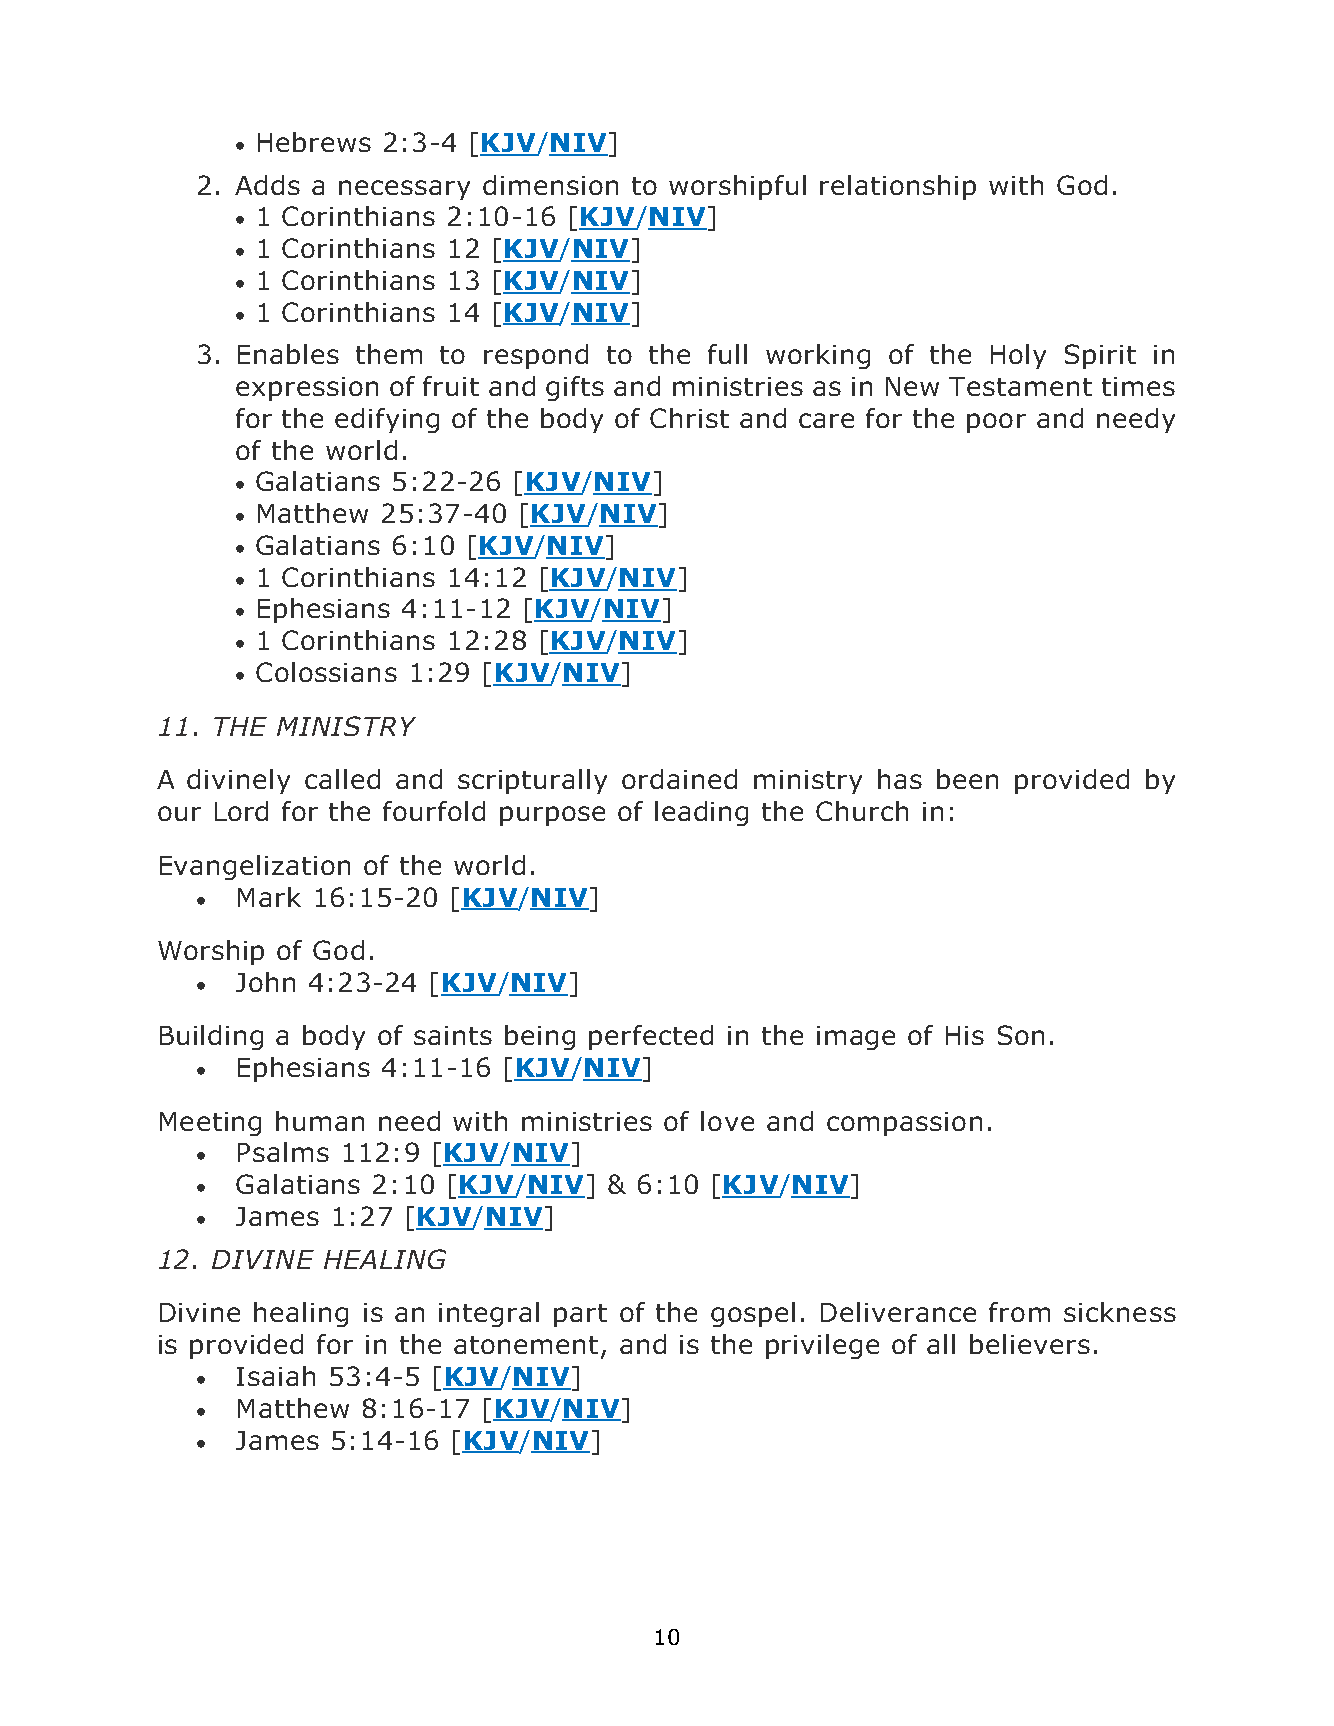  What do you see at coordinates (753, 1314) in the page?
I see `gospel` at bounding box center [753, 1314].
